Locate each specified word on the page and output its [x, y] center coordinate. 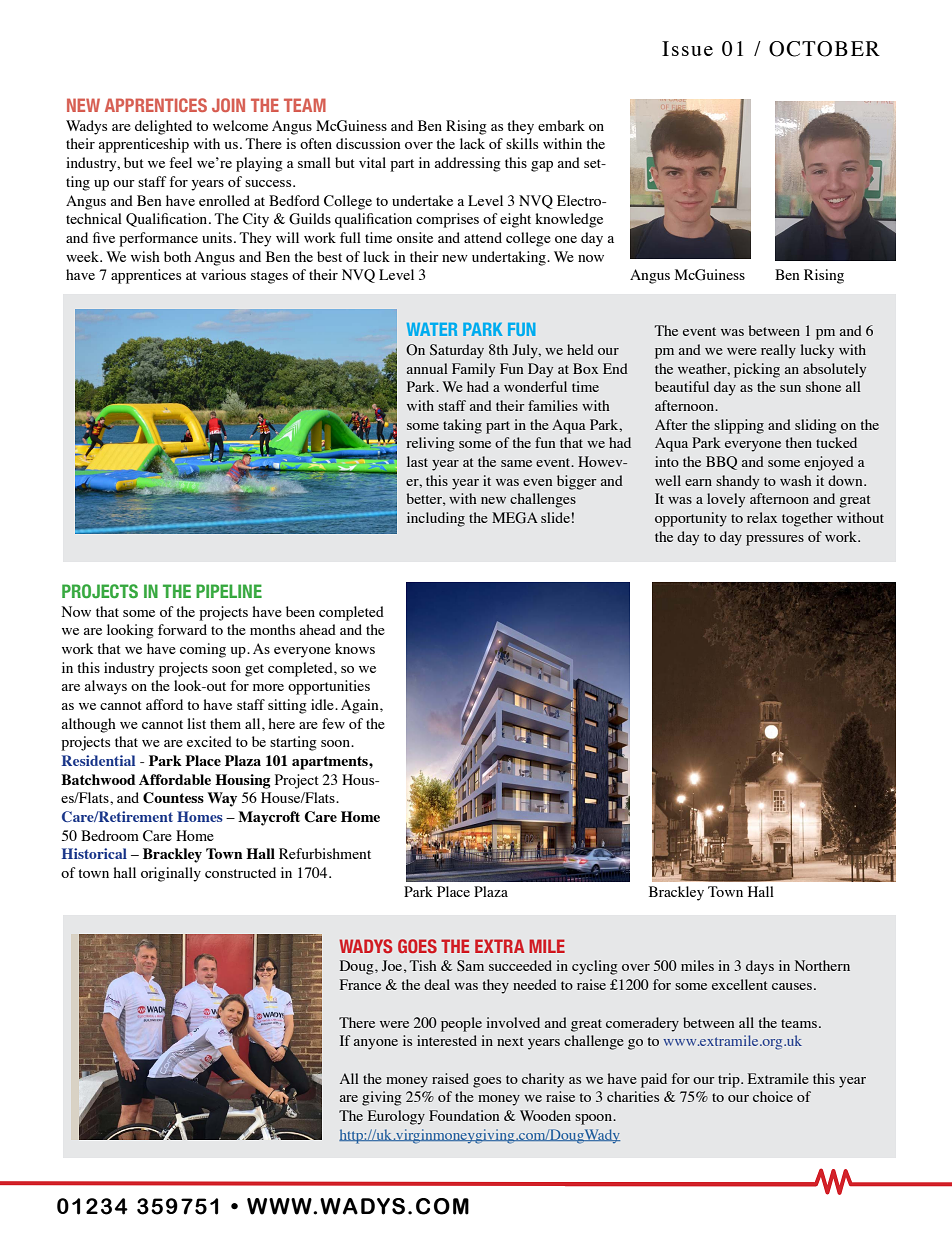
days [760, 967]
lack [472, 143]
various [223, 274]
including [436, 519]
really [778, 351]
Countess [173, 798]
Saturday [457, 351]
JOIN [228, 105]
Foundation [464, 1115]
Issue [687, 48]
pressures [775, 540]
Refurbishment [325, 853]
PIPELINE [229, 591]
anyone [376, 1044]
